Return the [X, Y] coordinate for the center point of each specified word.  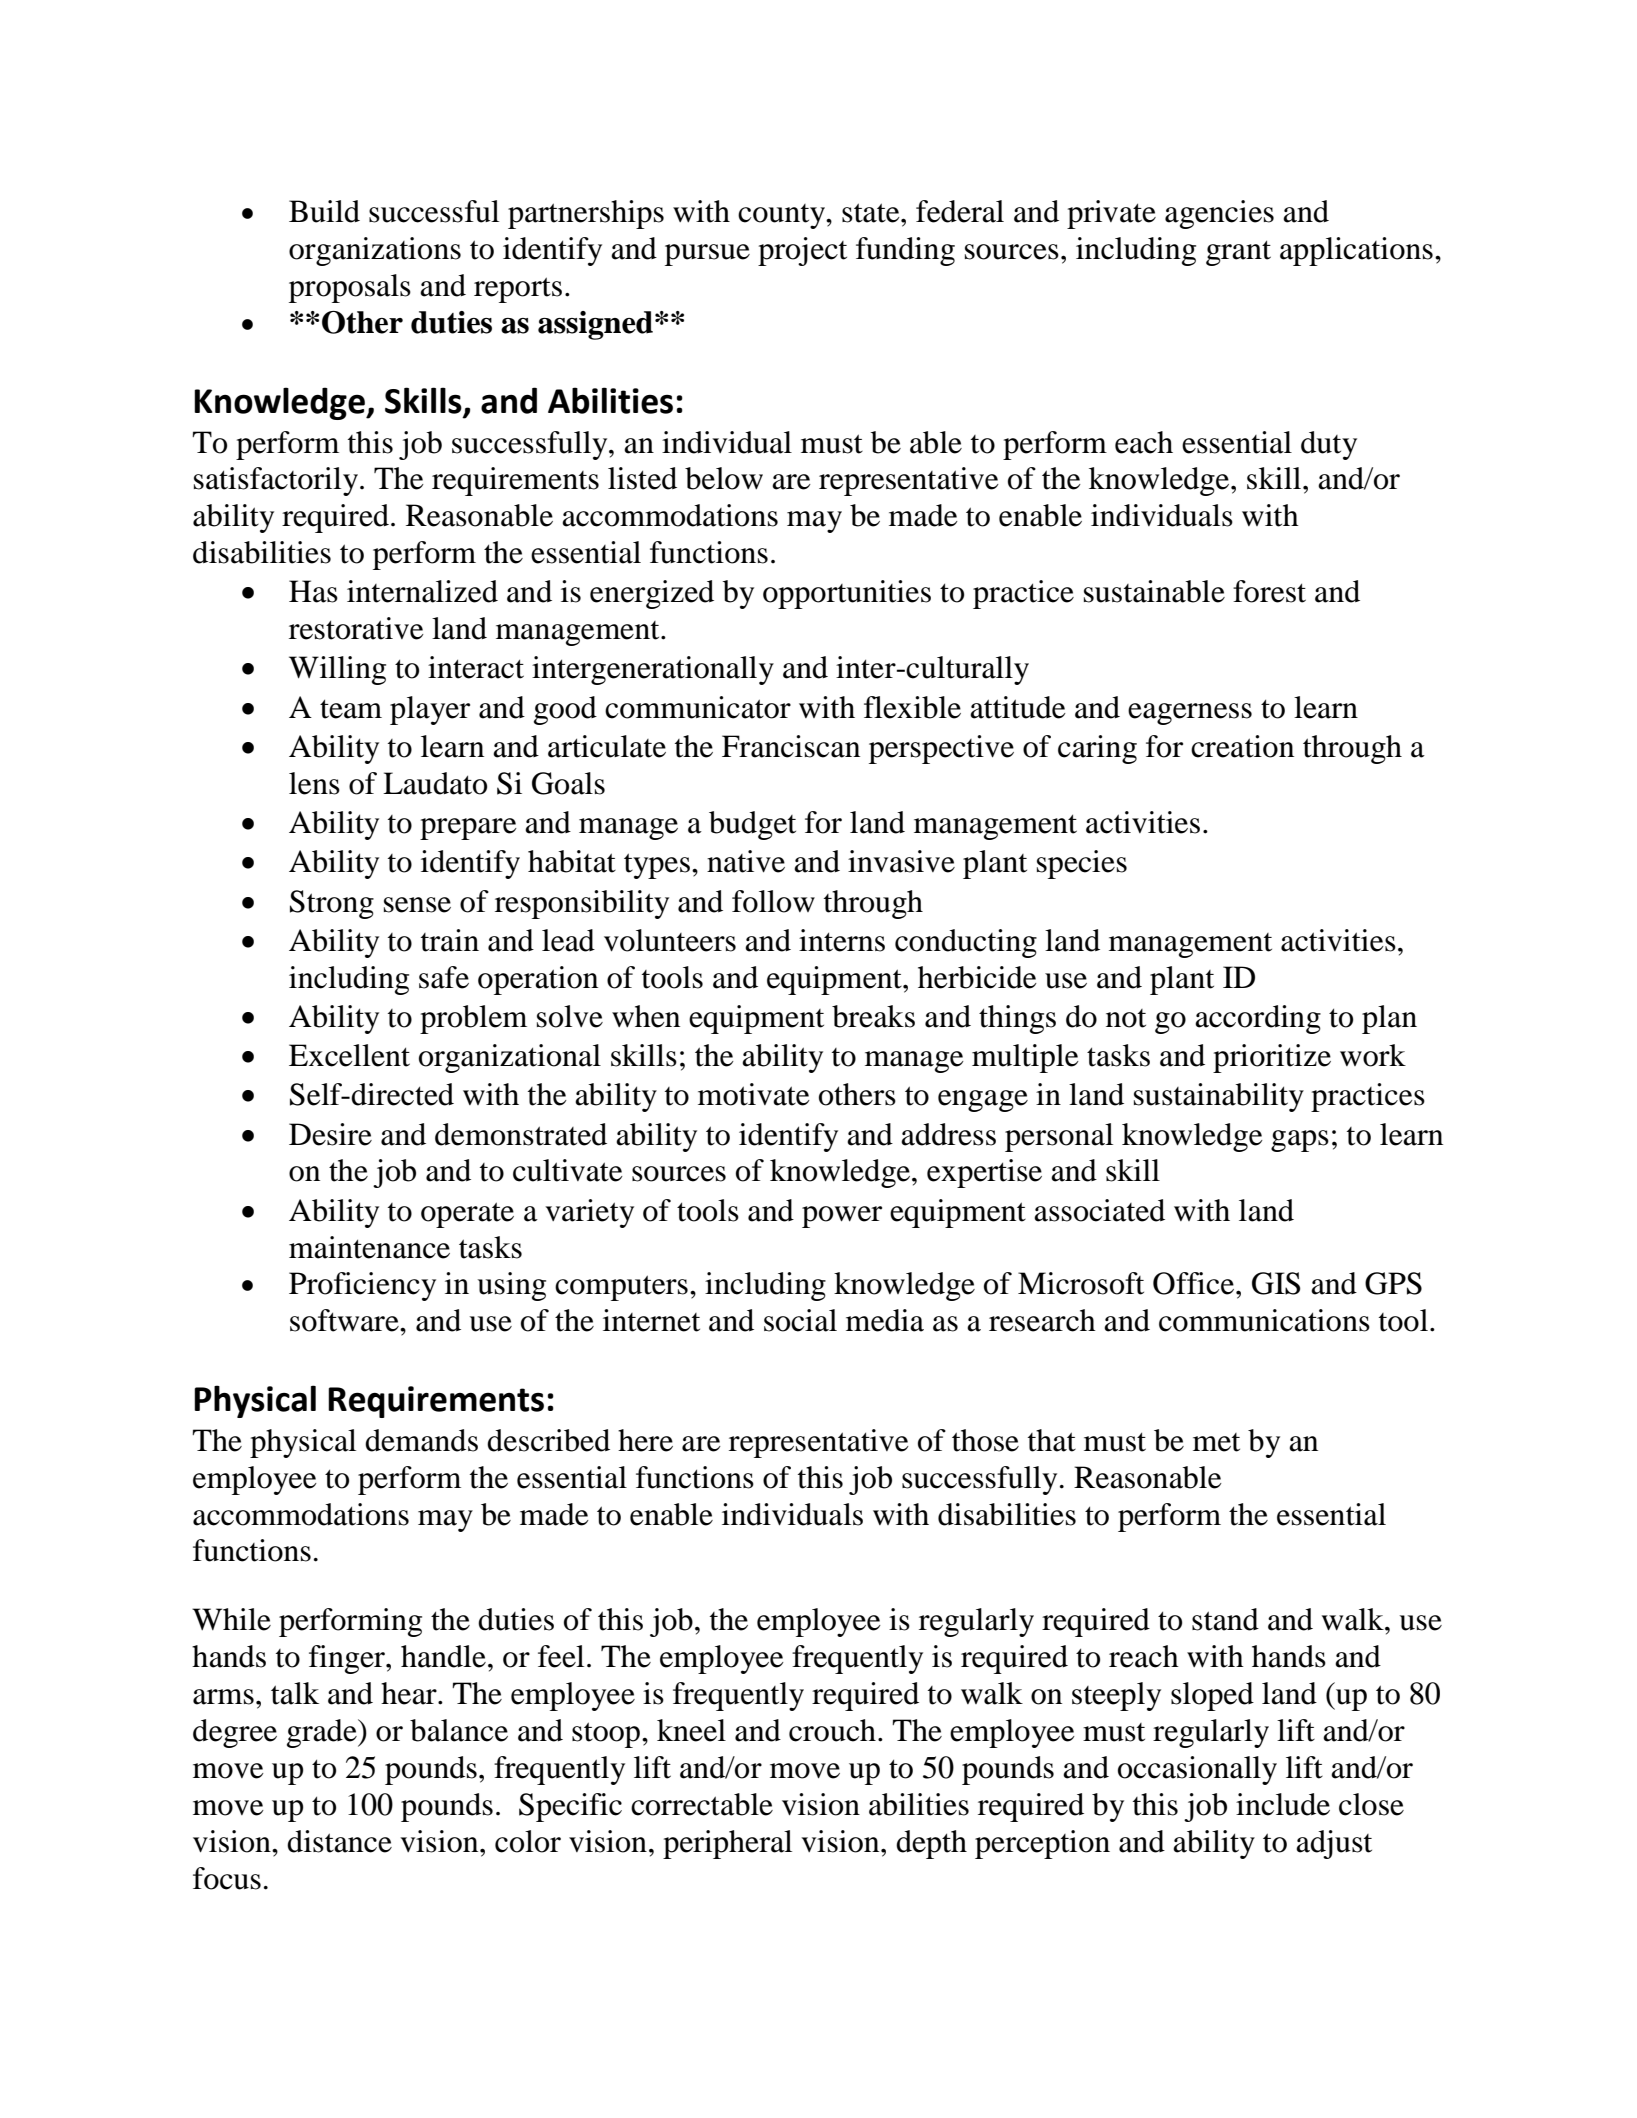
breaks [873, 1016]
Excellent [349, 1055]
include [1283, 1804]
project [802, 251]
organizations [375, 251]
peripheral [727, 1844]
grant [1238, 253]
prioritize [1272, 1058]
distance [339, 1841]
